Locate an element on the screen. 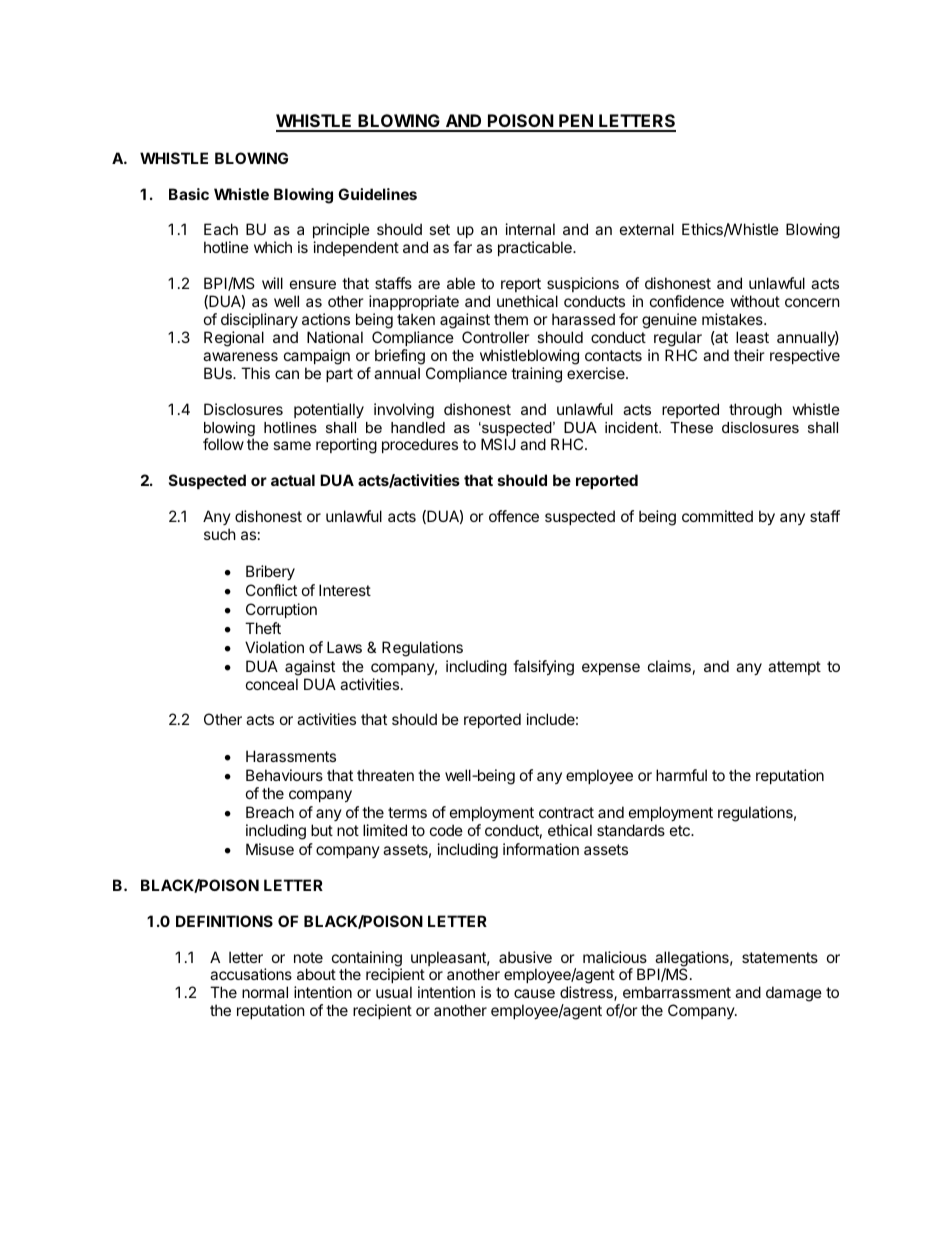 The height and width of the screenshot is (1233, 952). abusive is located at coordinates (525, 957).
